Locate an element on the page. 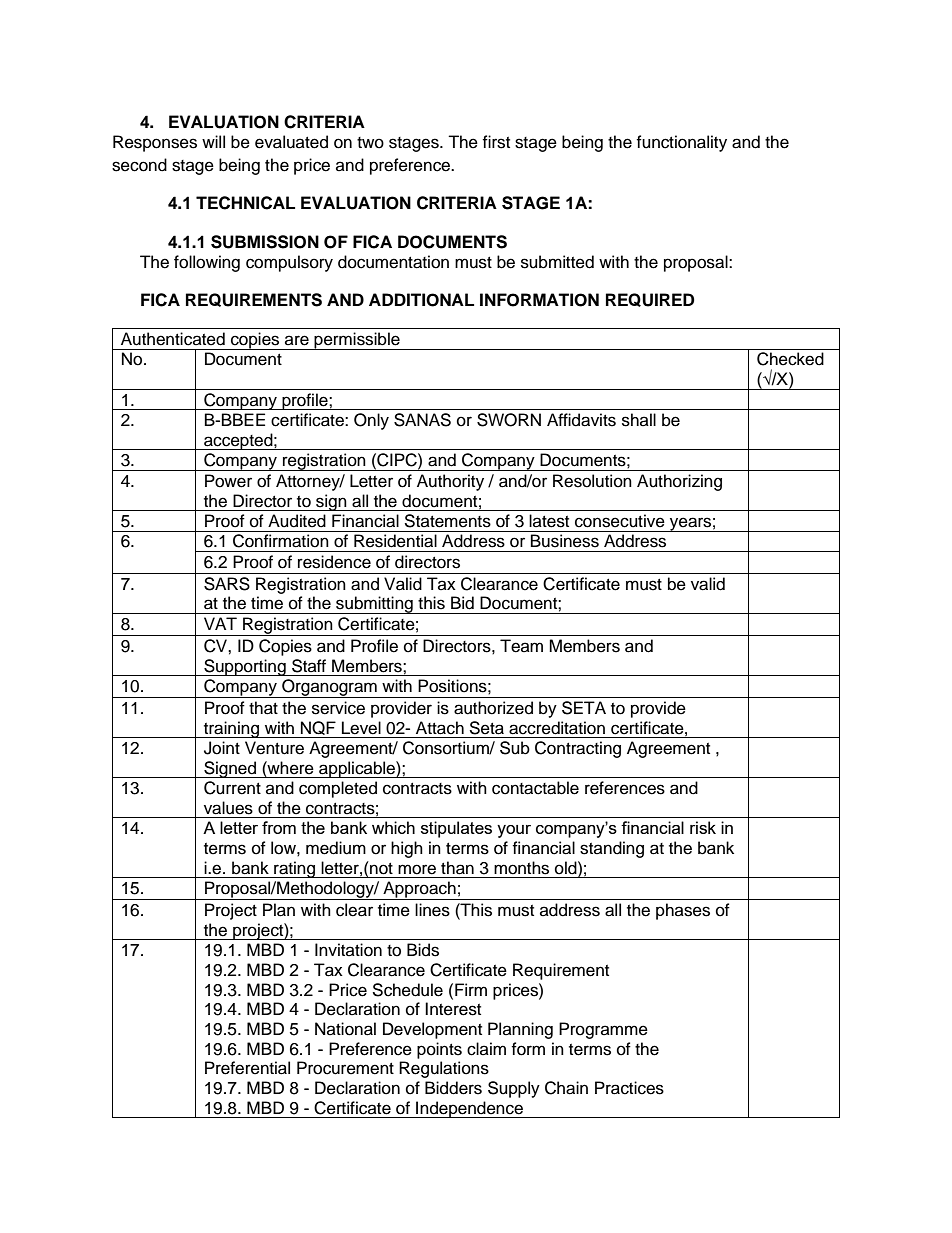 The height and width of the page is (1233, 952). two is located at coordinates (370, 143).
